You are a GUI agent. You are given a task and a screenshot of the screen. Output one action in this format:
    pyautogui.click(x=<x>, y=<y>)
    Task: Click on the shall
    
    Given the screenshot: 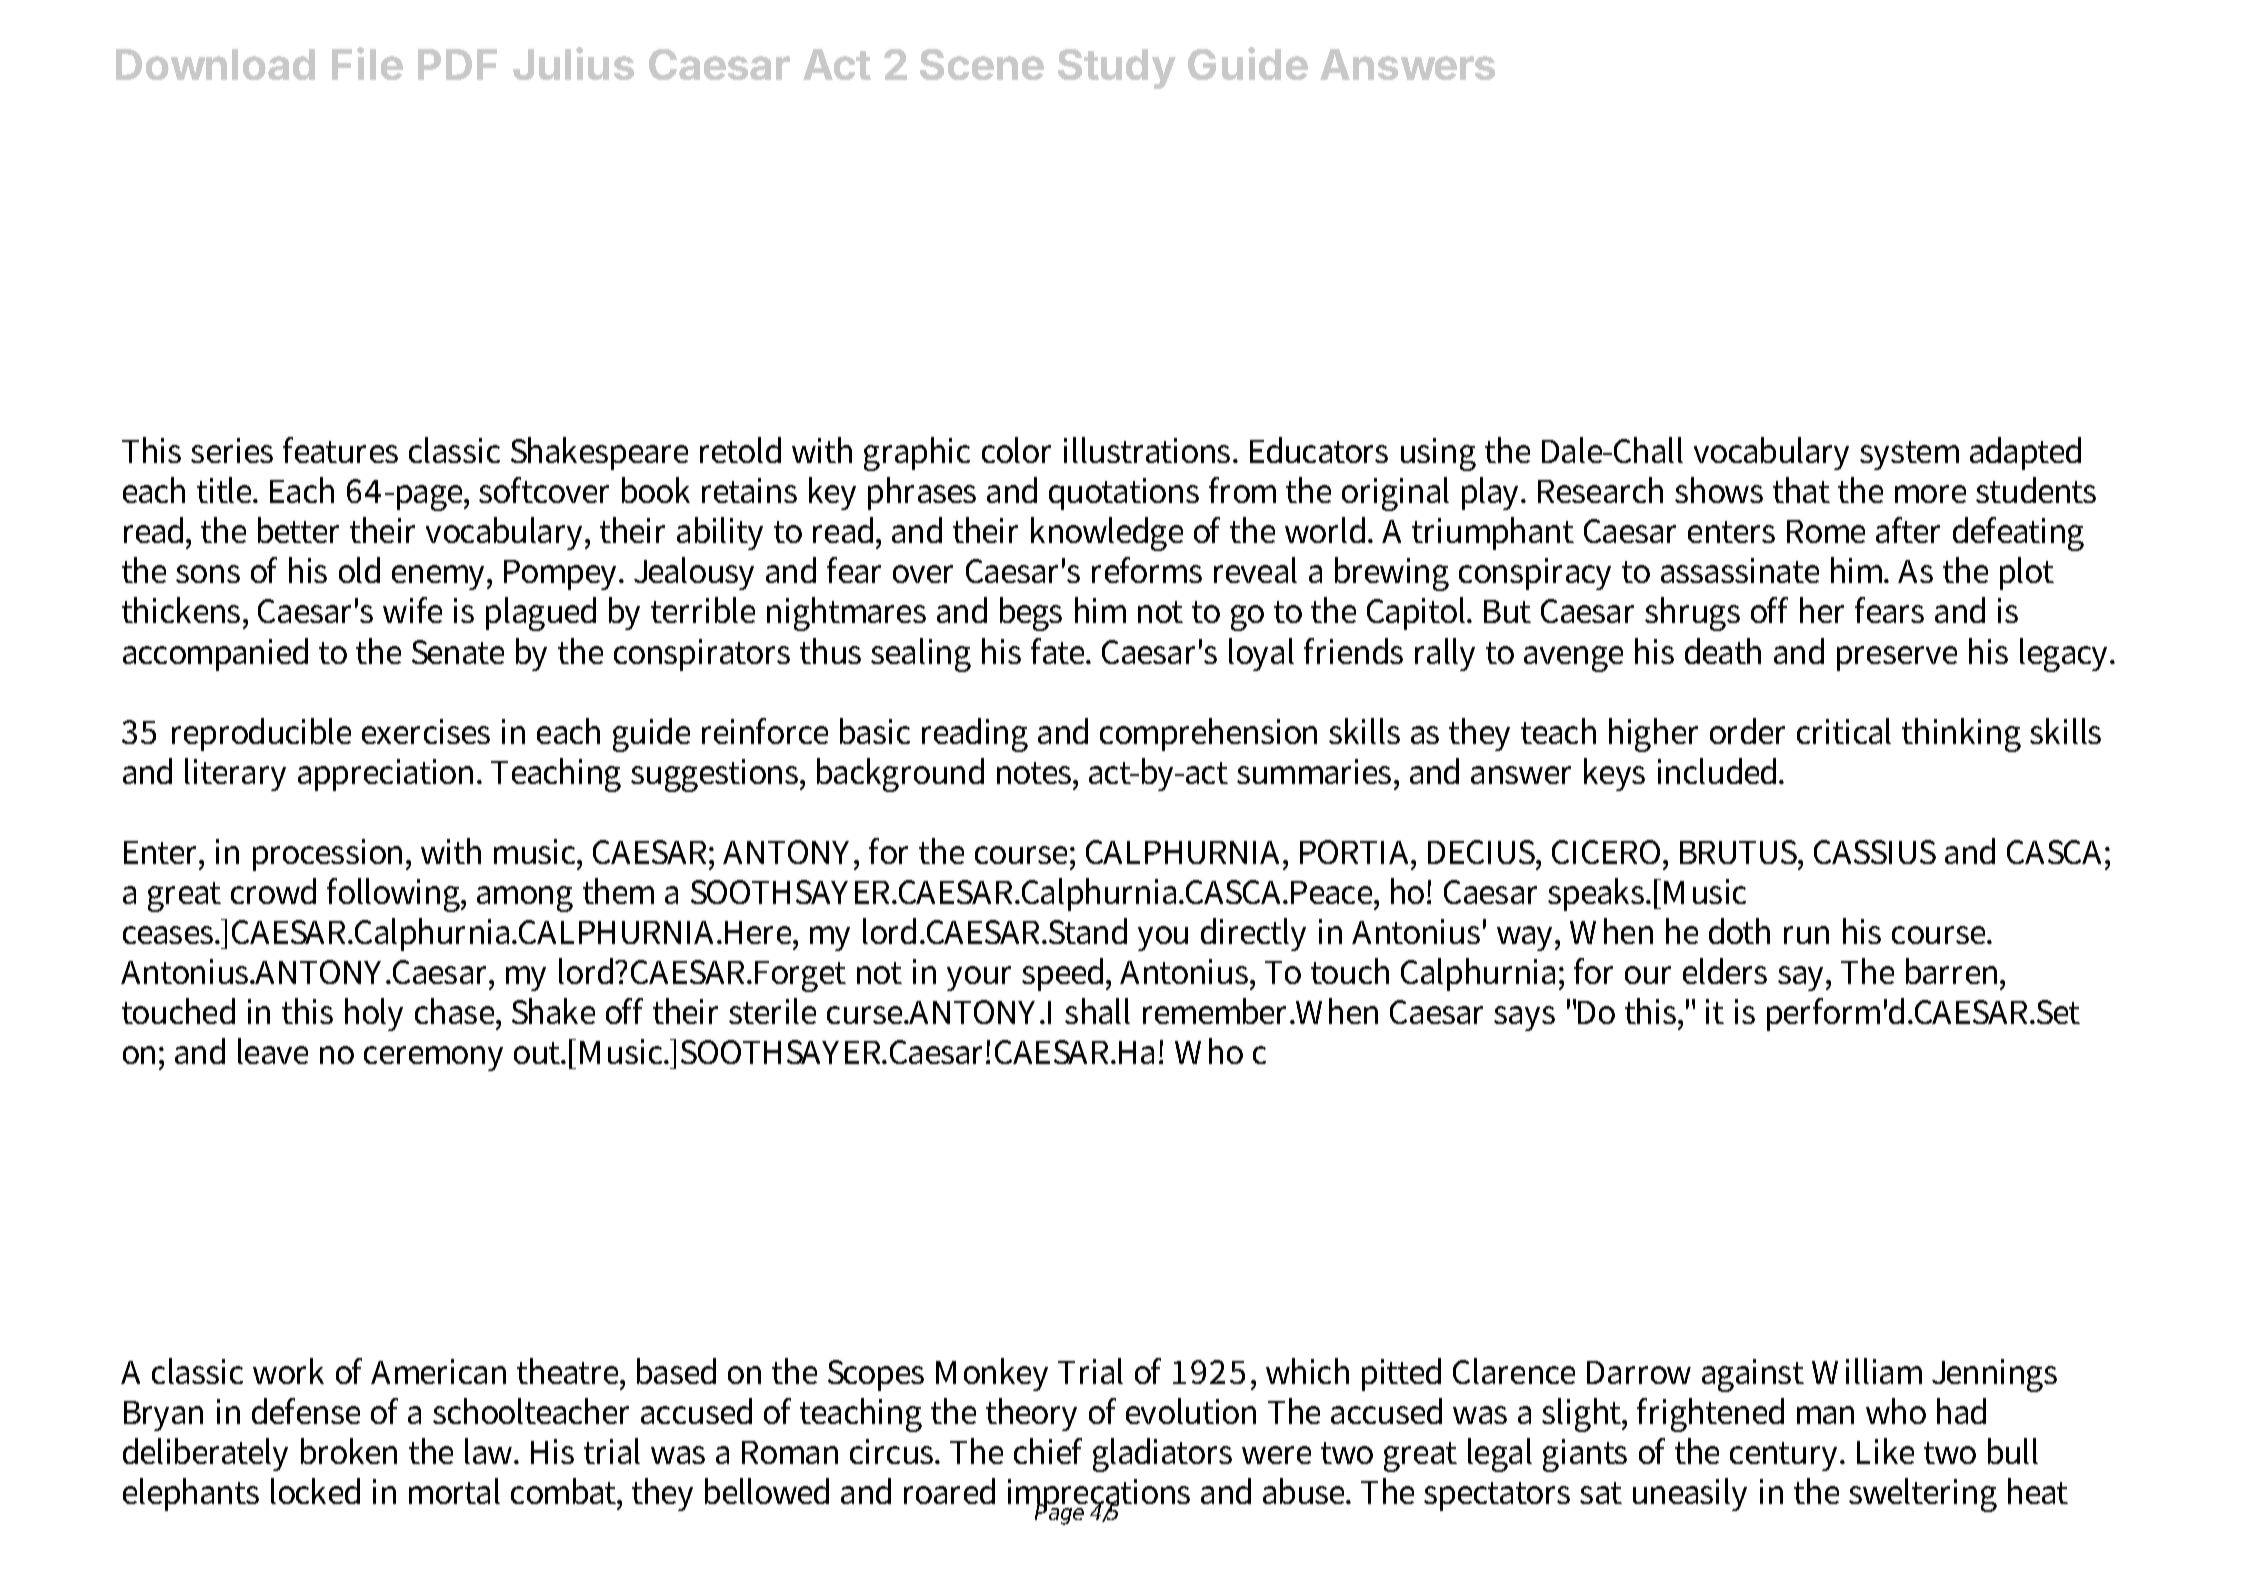 What is the action you would take?
    pyautogui.click(x=1097, y=1011)
